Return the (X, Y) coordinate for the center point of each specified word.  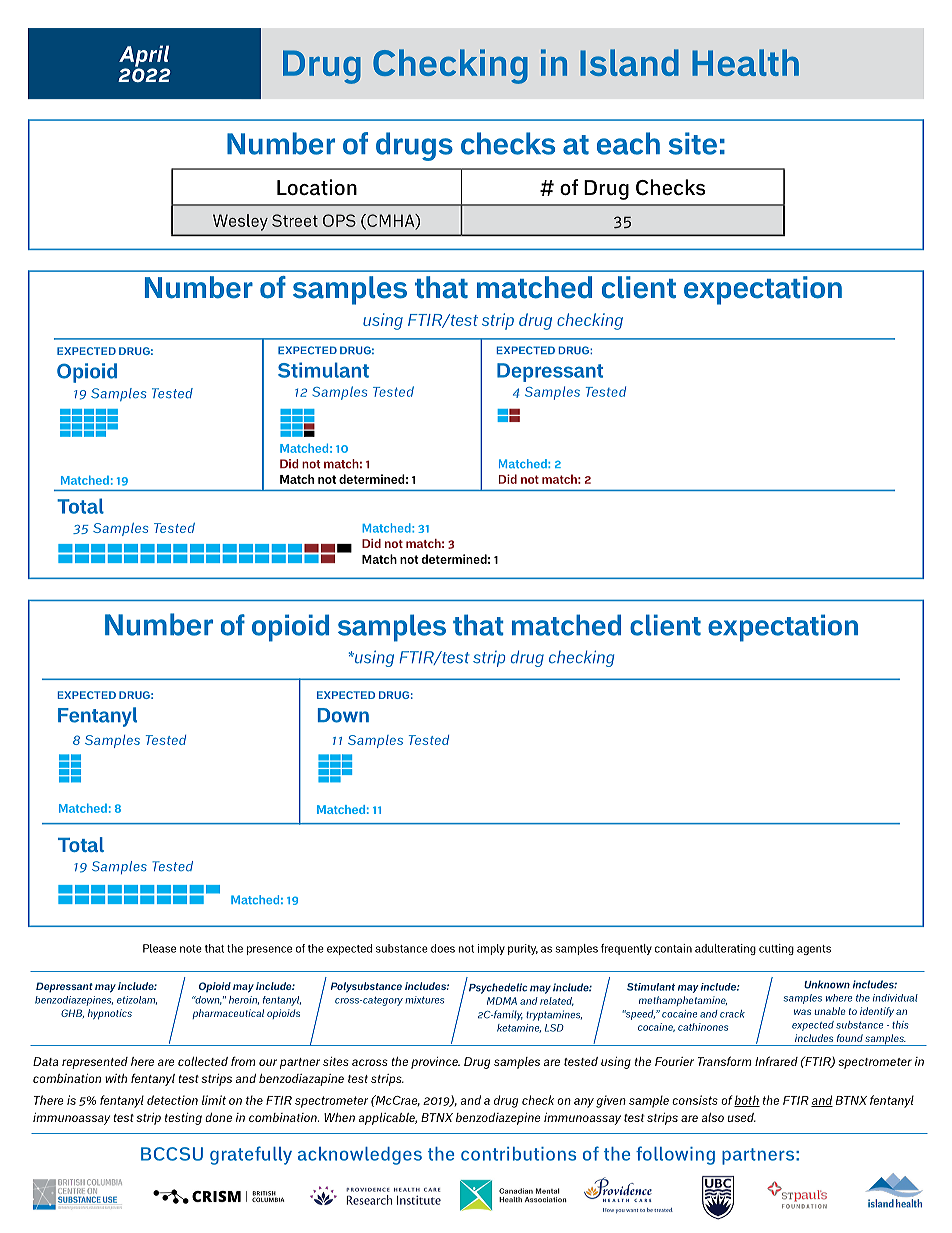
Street (295, 220)
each (628, 143)
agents (814, 950)
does (443, 948)
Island (629, 62)
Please (159, 948)
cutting (776, 949)
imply (491, 949)
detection (172, 1100)
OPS (339, 220)
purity (523, 949)
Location (317, 187)
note (191, 949)
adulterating (725, 949)
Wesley (240, 222)
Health (745, 62)
